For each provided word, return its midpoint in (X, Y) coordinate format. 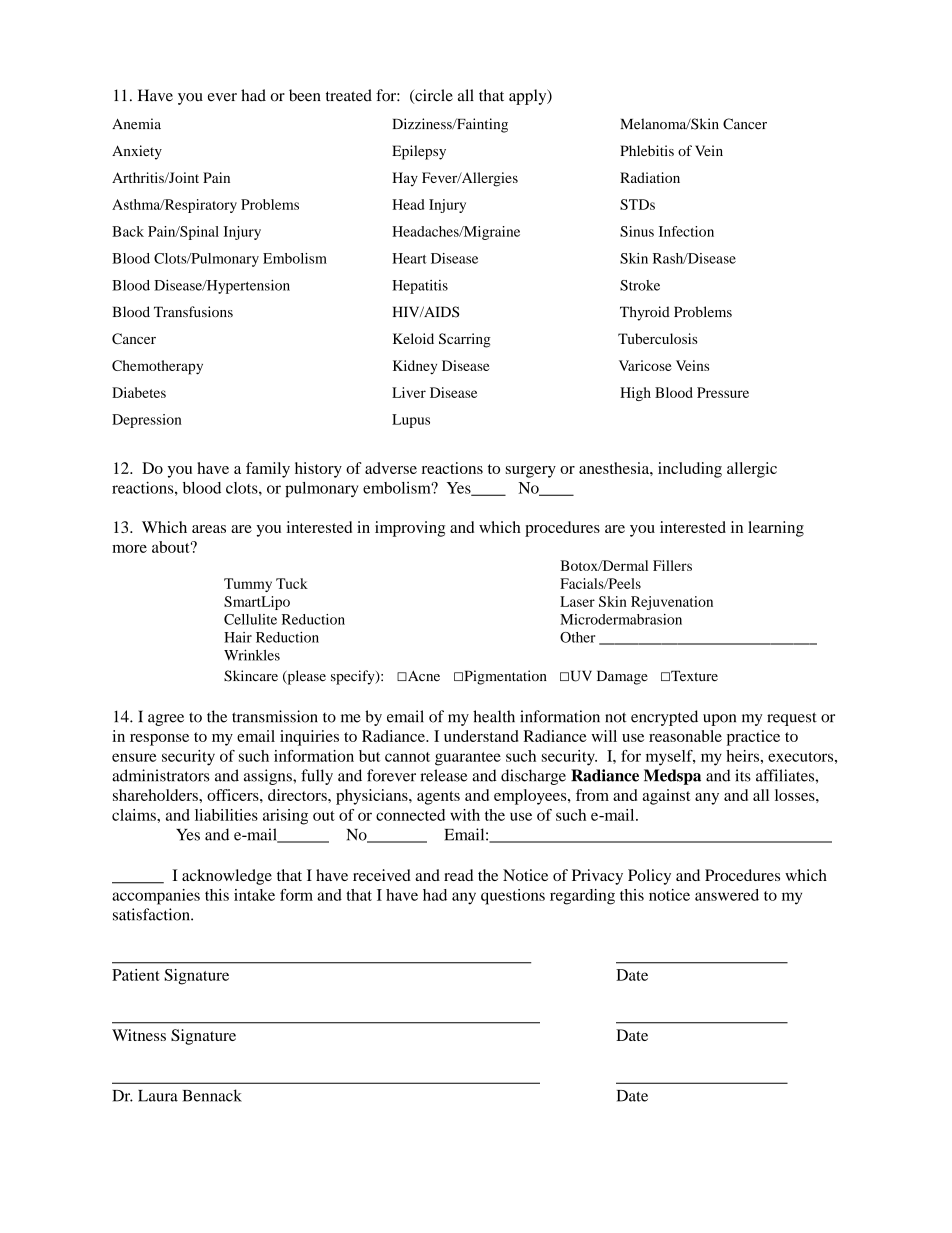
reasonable (685, 736)
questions (513, 897)
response (159, 740)
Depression (147, 421)
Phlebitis (647, 150)
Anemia (136, 124)
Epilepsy (419, 152)
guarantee (468, 759)
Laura (158, 1096)
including (690, 470)
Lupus (411, 421)
